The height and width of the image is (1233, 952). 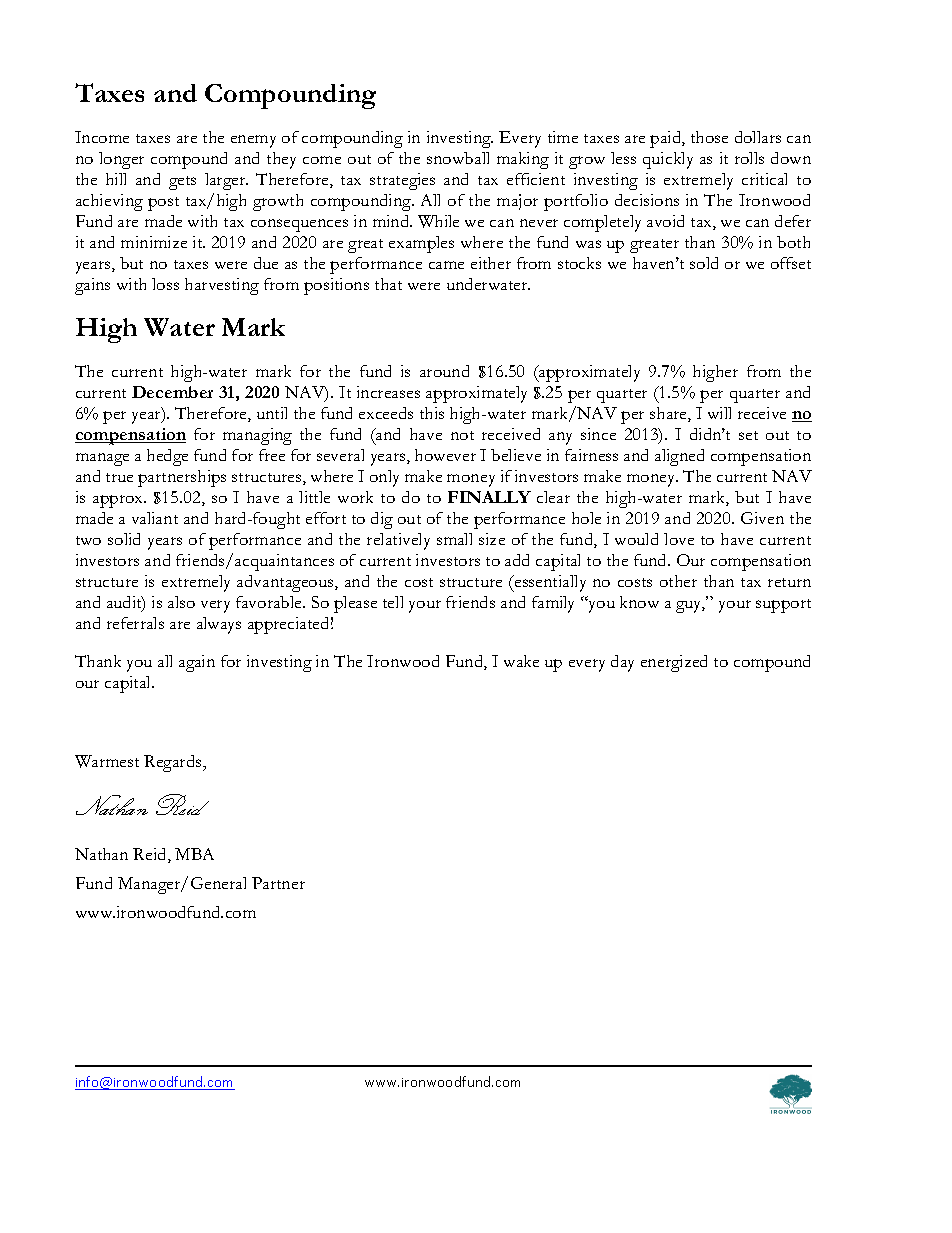 I want to click on Warmest, so click(x=107, y=761).
